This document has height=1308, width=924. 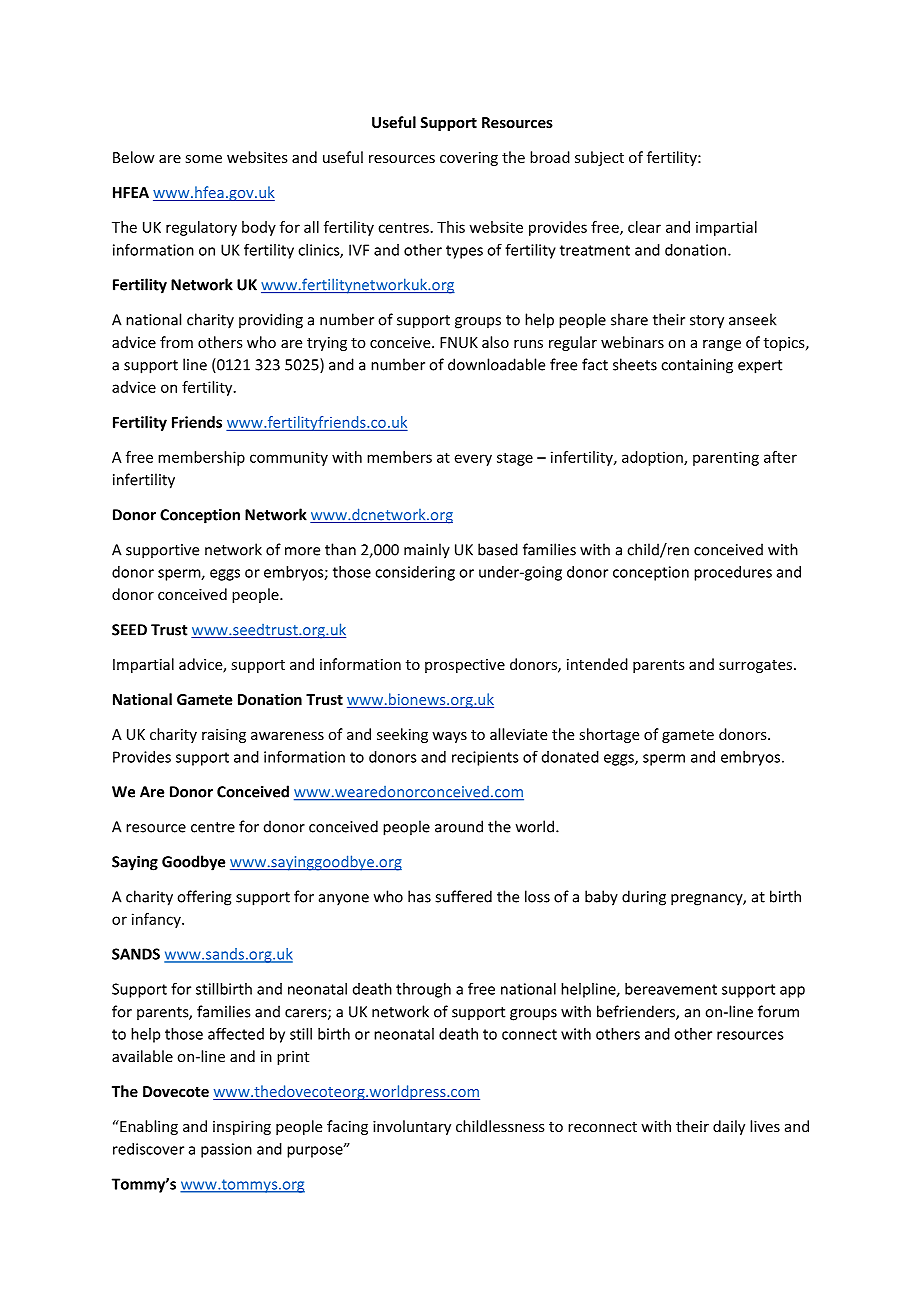 I want to click on raising, so click(x=224, y=736).
